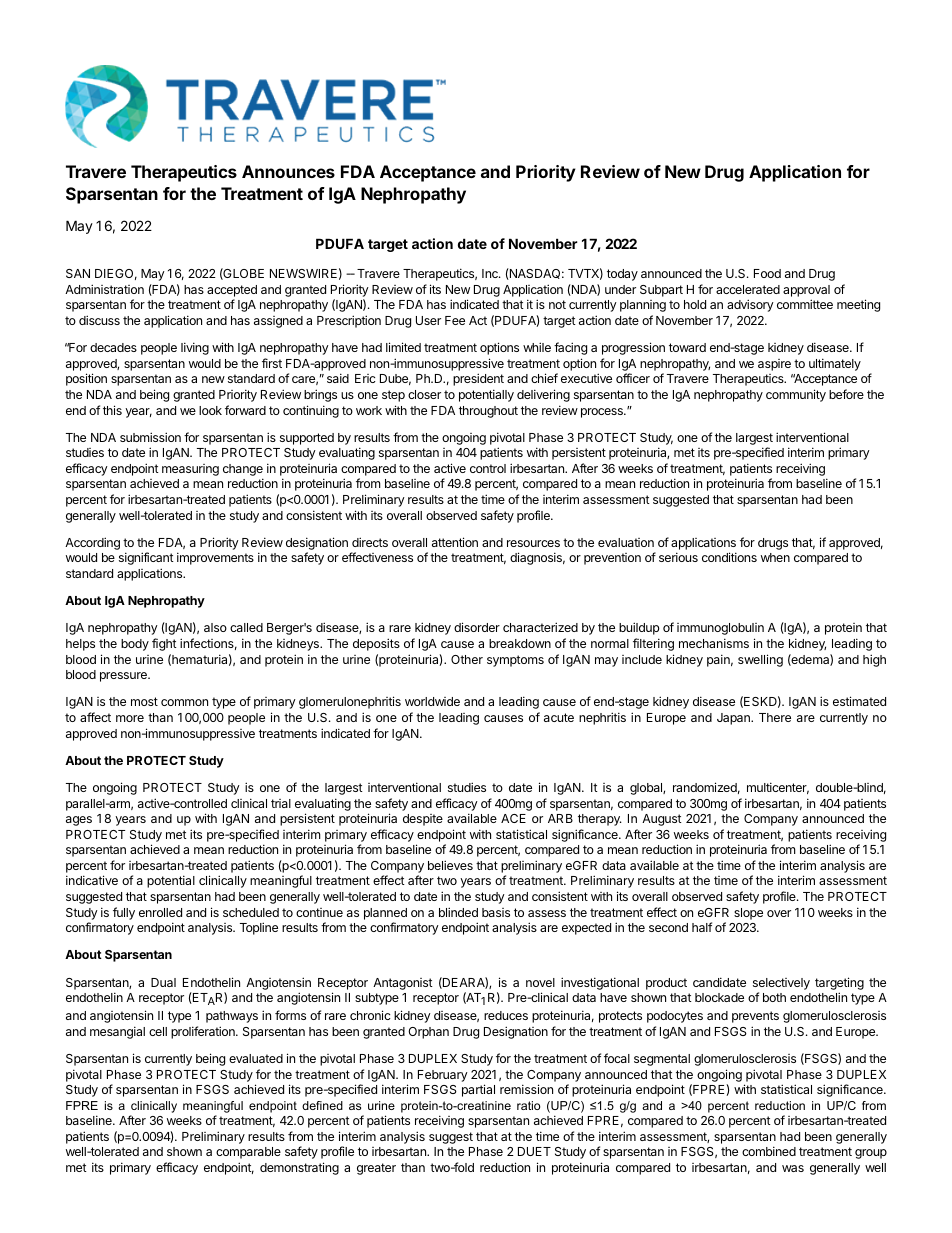 The height and width of the image is (1233, 952). I want to click on comparable, so click(248, 1153).
